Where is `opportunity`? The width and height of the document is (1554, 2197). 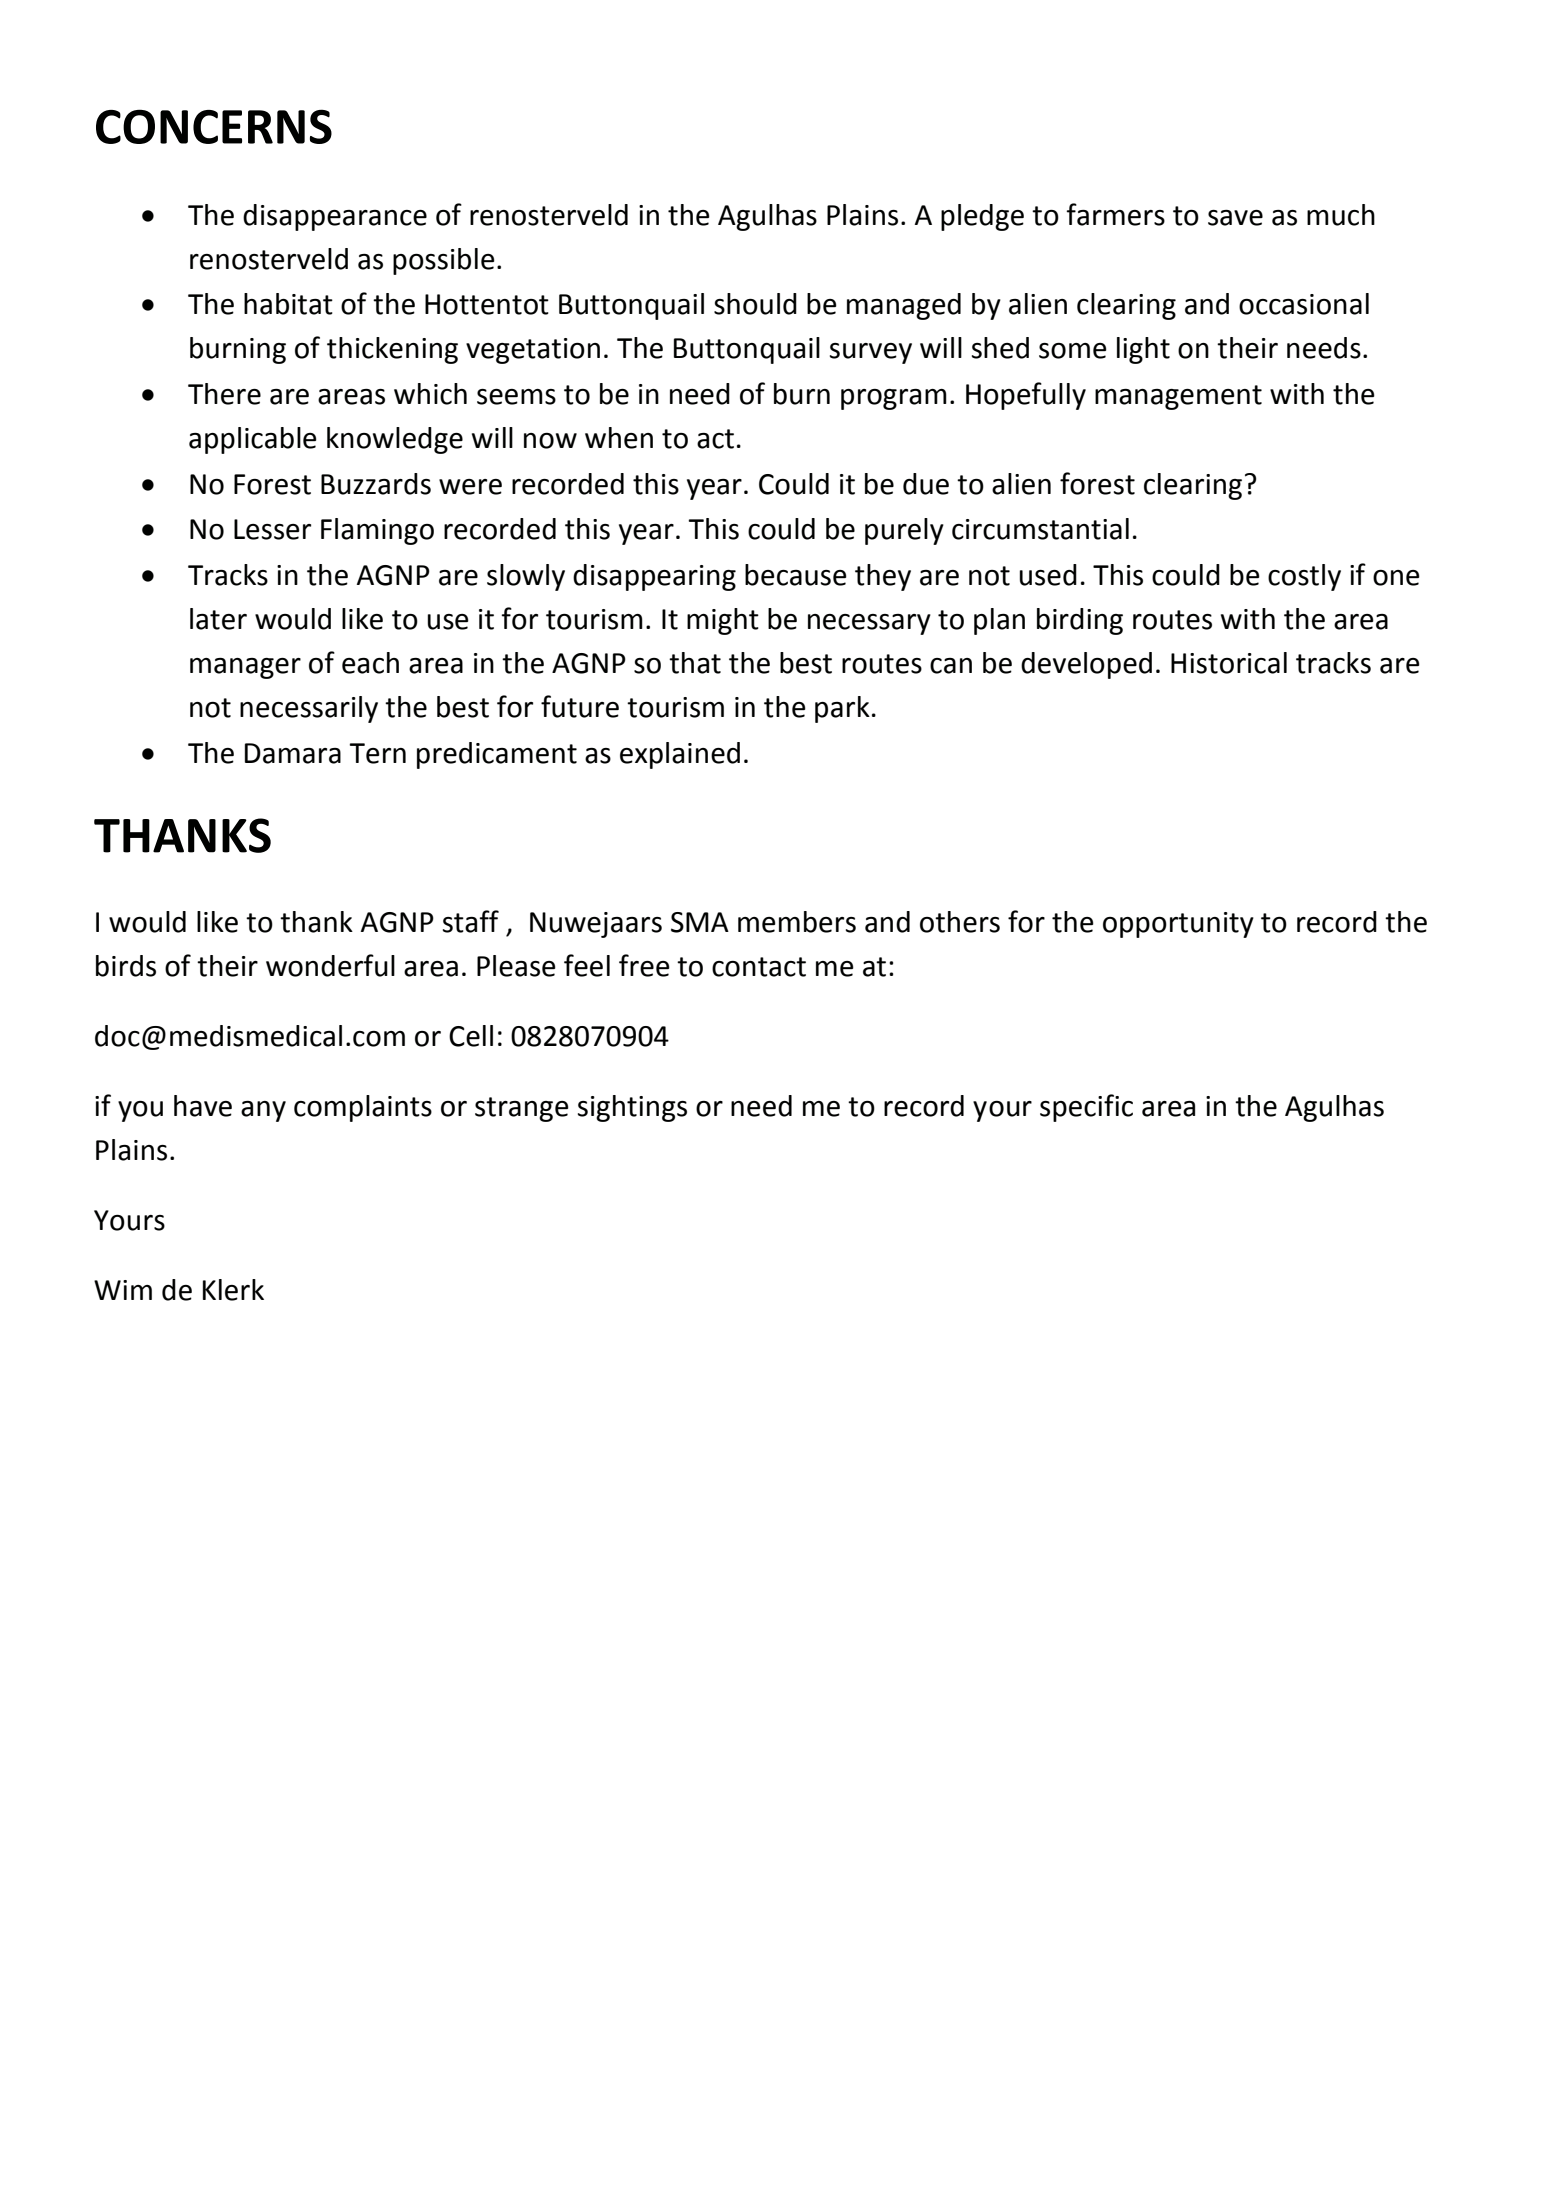
opportunity is located at coordinates (1178, 925).
